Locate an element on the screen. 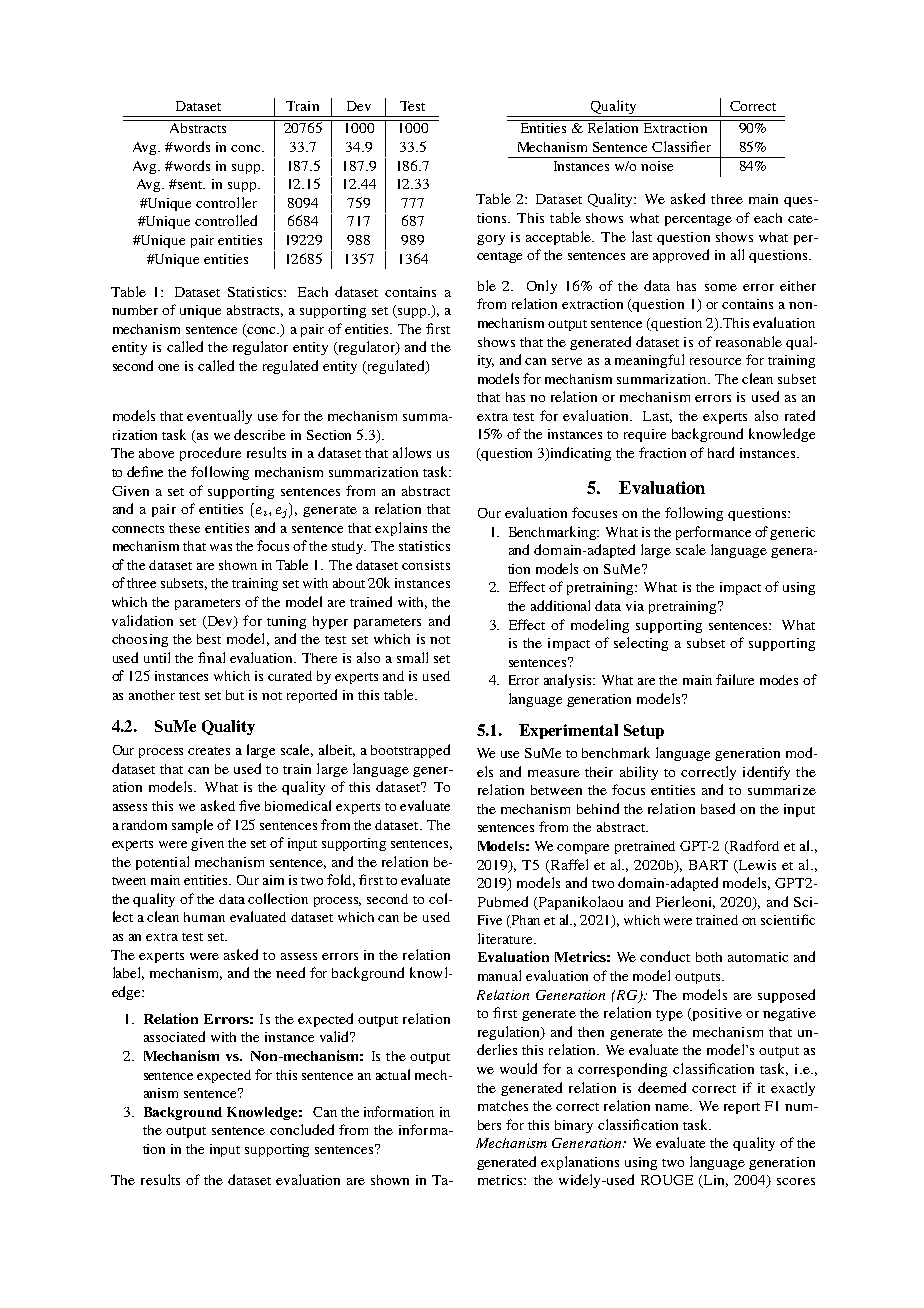  failure is located at coordinates (735, 679).
